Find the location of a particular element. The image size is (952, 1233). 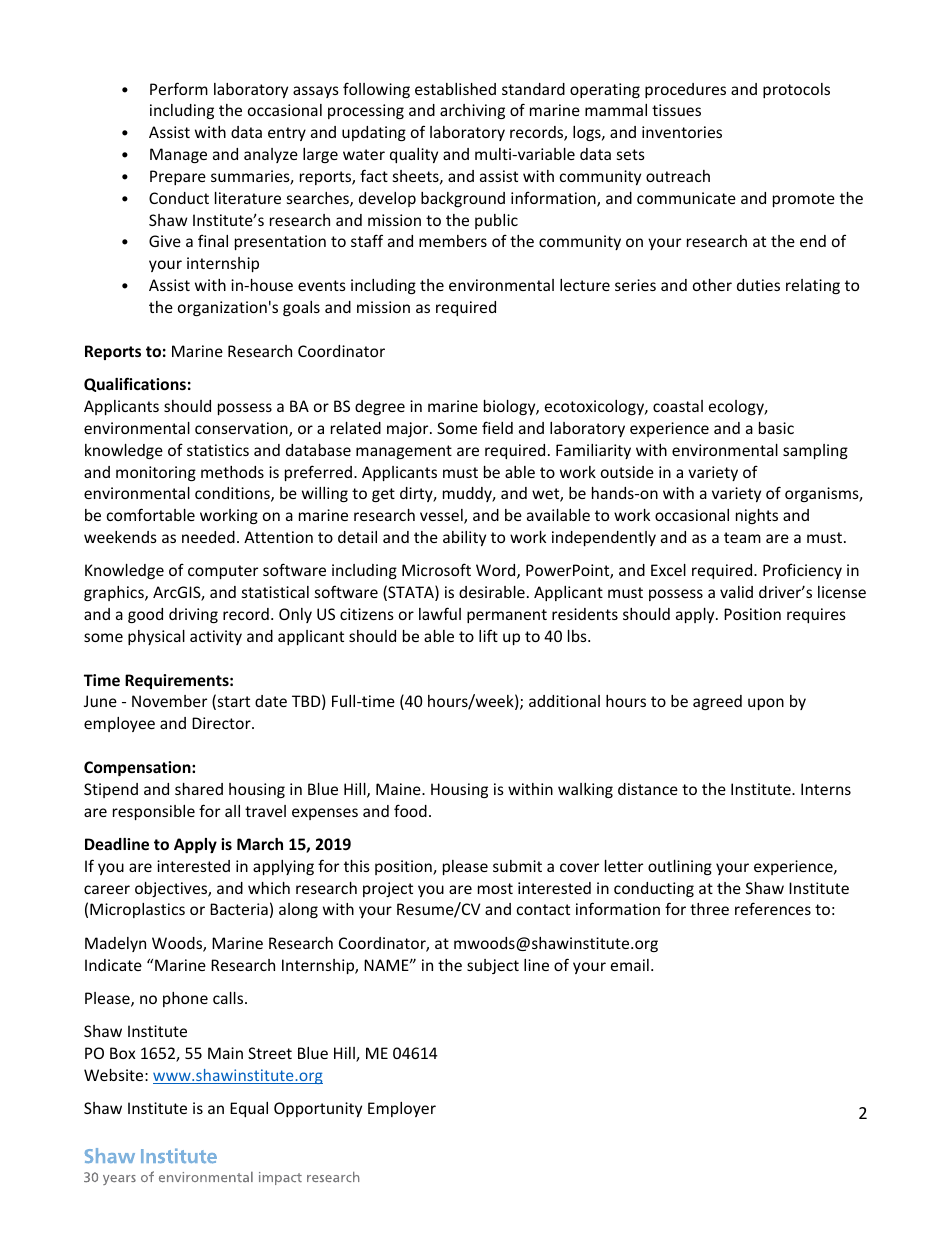

protocols is located at coordinates (796, 90).
